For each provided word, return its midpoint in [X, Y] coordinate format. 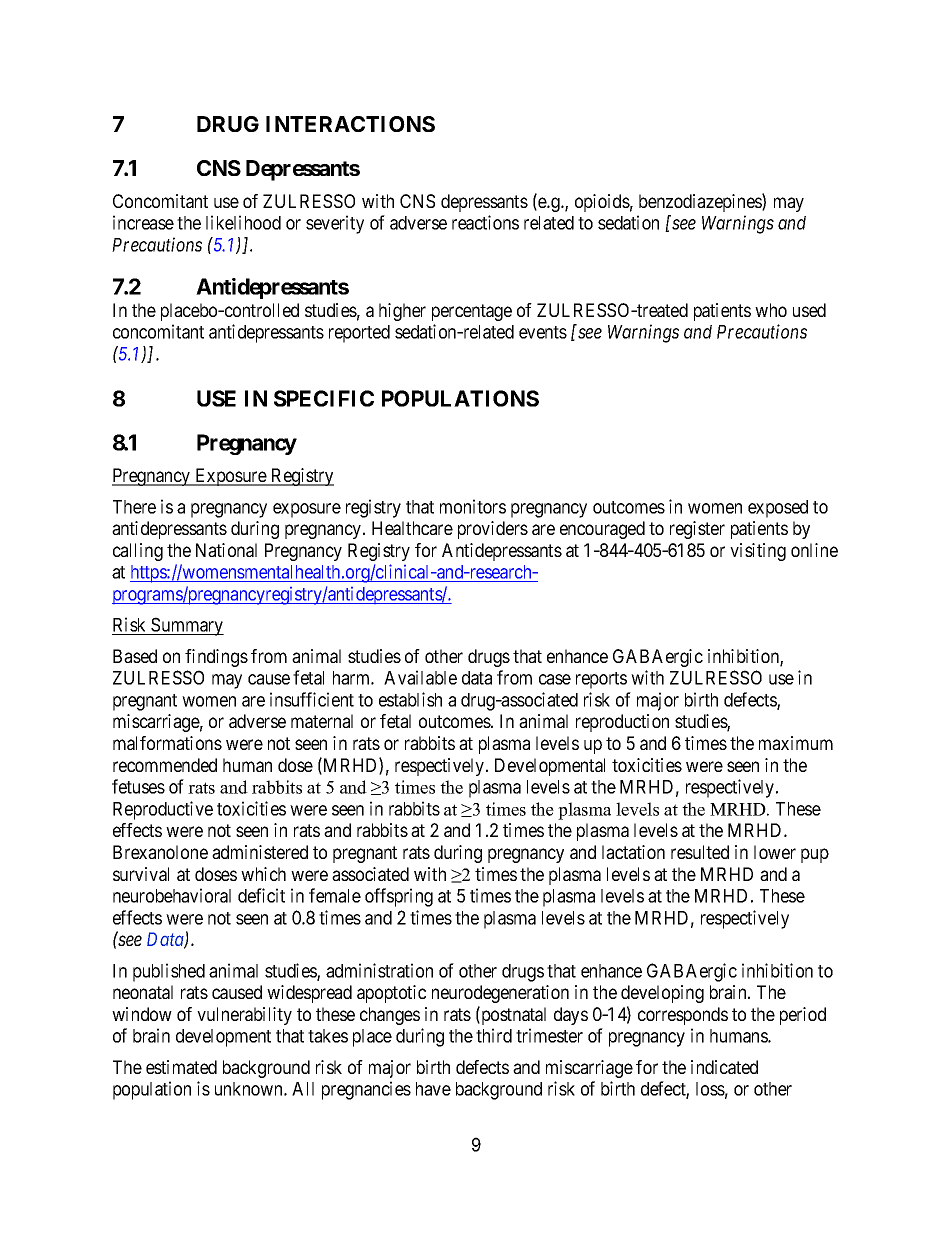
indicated [724, 1067]
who [771, 310]
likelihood [243, 222]
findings [216, 658]
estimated [181, 1067]
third [494, 1035]
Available [420, 677]
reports [601, 680]
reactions [485, 222]
